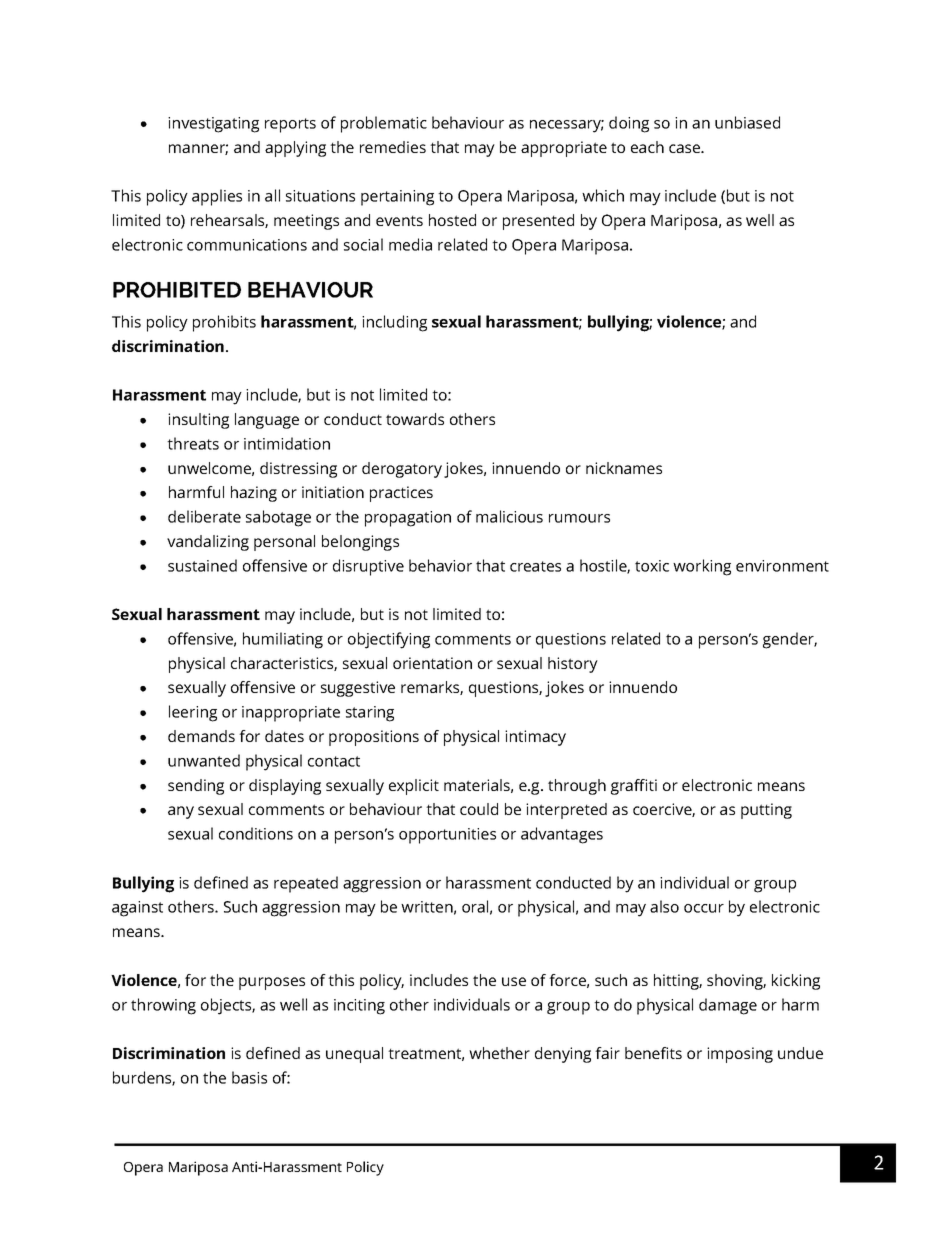 The height and width of the screenshot is (1233, 952). What do you see at coordinates (479, 809) in the screenshot?
I see `could` at bounding box center [479, 809].
